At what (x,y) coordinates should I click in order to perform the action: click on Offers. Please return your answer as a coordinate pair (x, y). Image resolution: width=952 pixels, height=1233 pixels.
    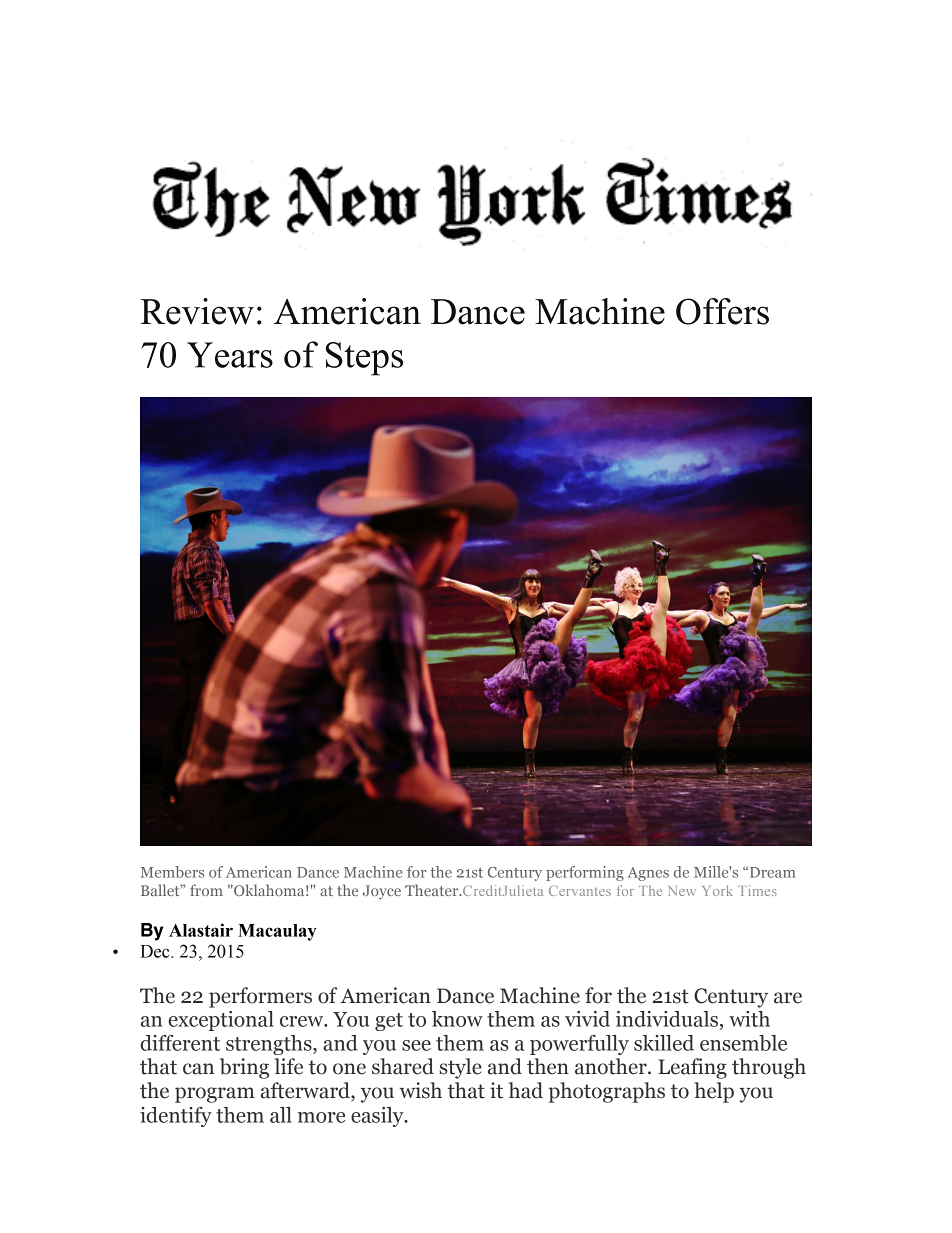
    Looking at the image, I should click on (722, 311).
